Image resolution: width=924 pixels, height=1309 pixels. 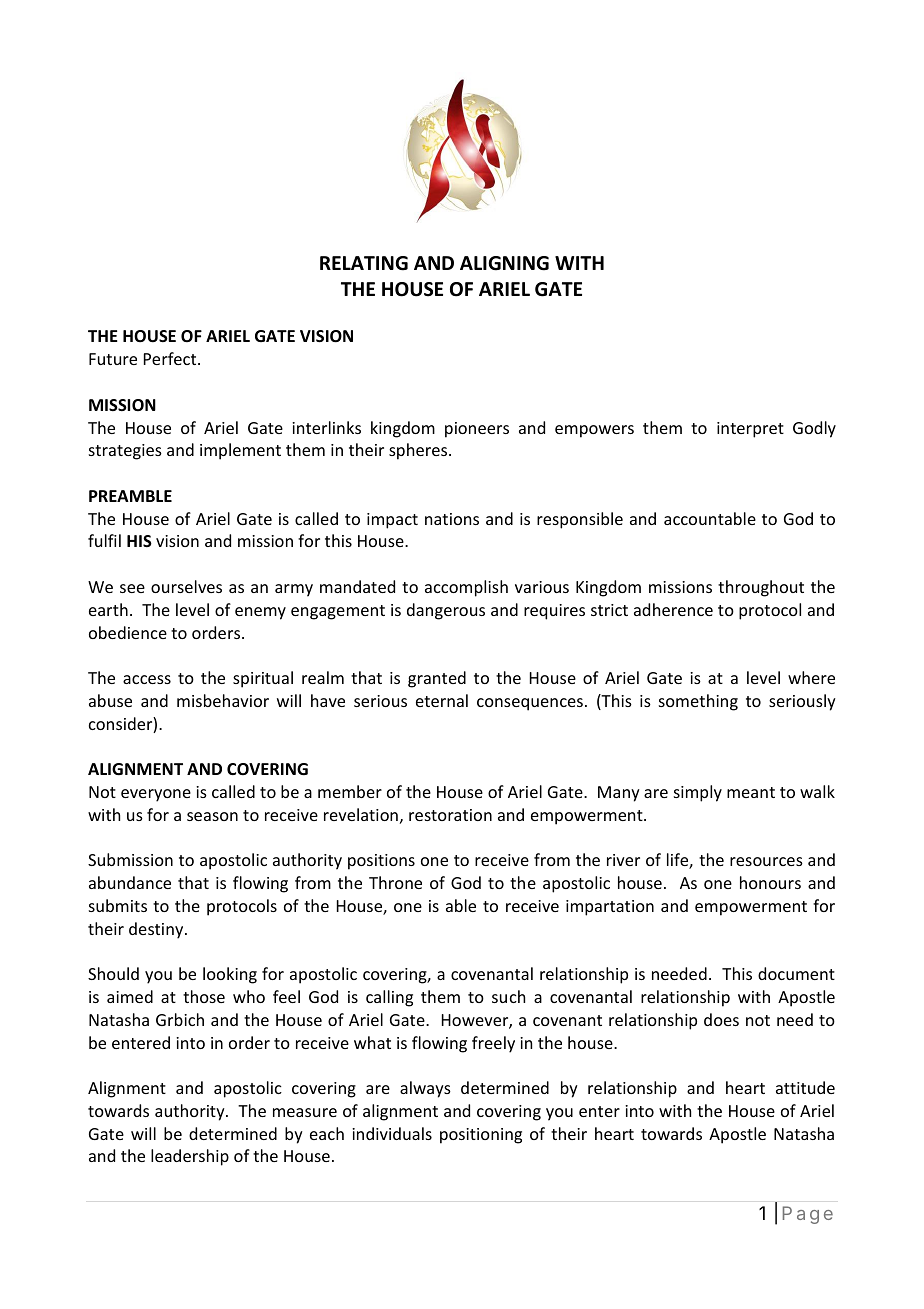 What do you see at coordinates (750, 430) in the document?
I see `interpret` at bounding box center [750, 430].
